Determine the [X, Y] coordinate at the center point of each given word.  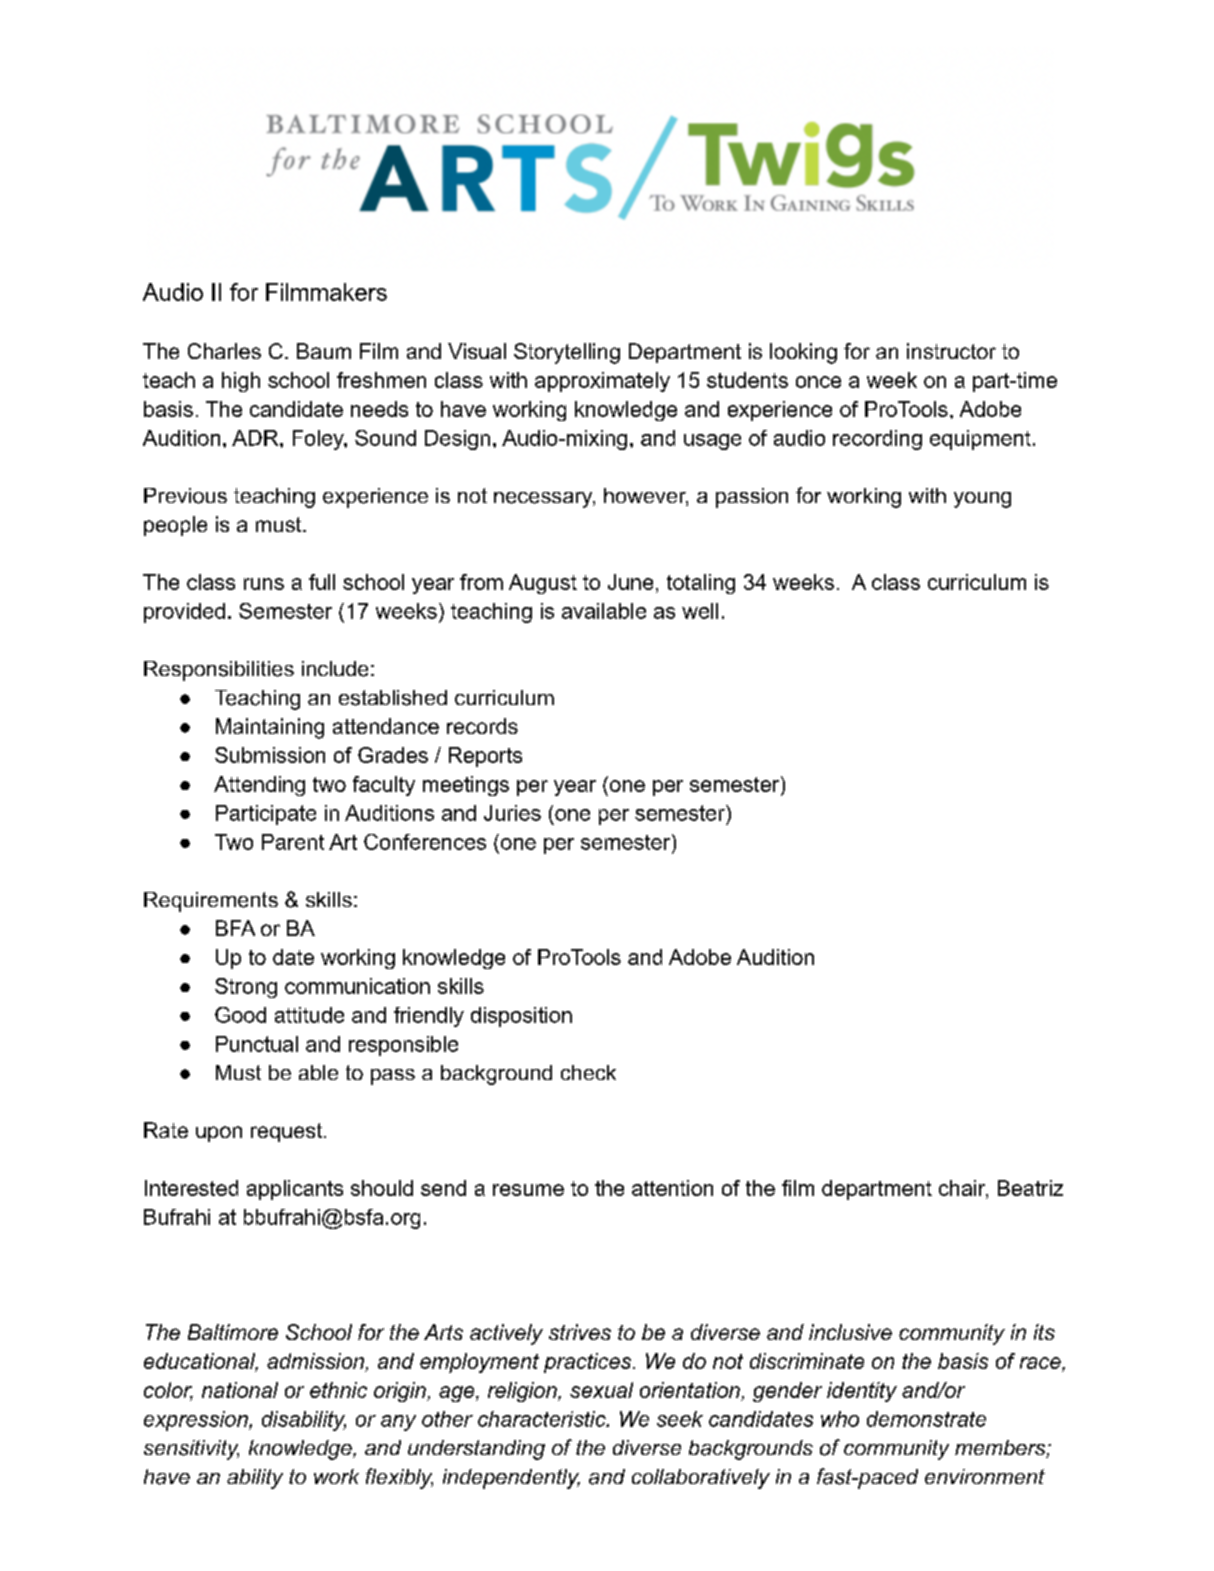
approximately [602, 382]
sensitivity [191, 1450]
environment [985, 1476]
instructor [951, 351]
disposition [521, 1017]
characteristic [543, 1419]
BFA [235, 928]
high [241, 382]
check [588, 1072]
